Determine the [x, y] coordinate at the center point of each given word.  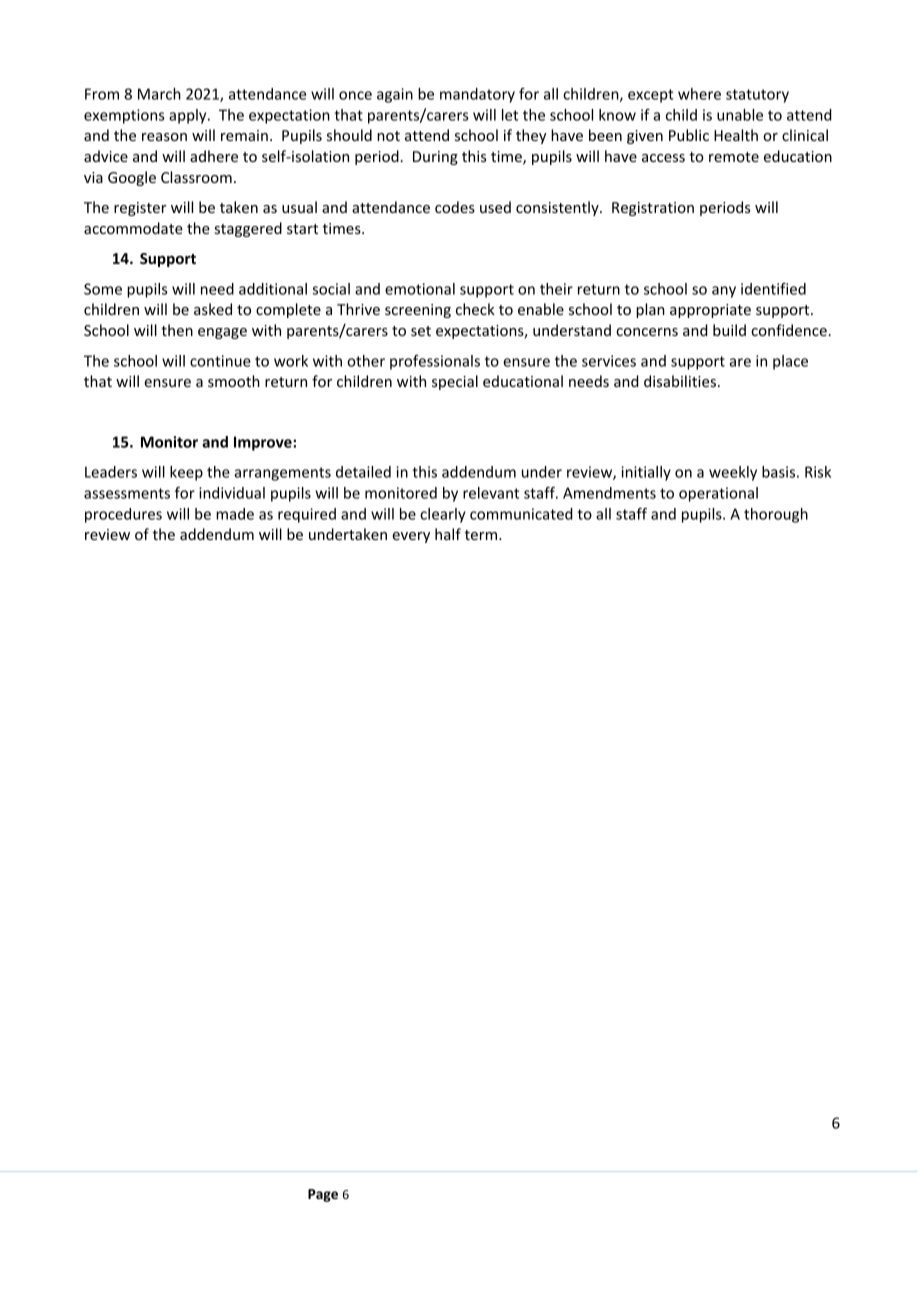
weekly [733, 473]
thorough [776, 515]
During [435, 158]
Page [323, 1195]
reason [164, 137]
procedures [123, 515]
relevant [491, 493]
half [448, 534]
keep [186, 473]
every [411, 537]
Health [736, 135]
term [481, 535]
